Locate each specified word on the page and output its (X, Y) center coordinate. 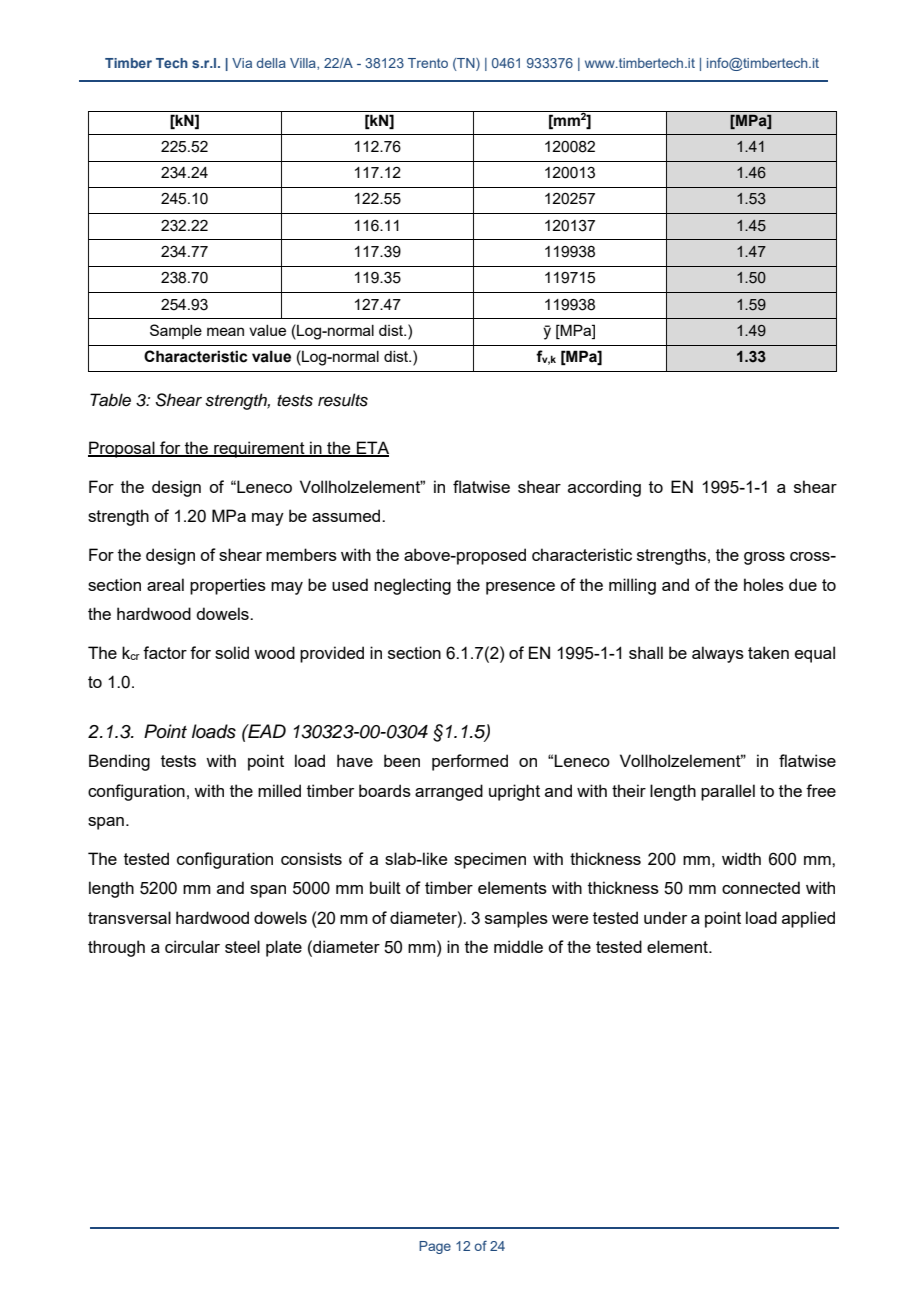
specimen (490, 860)
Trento (428, 63)
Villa (304, 64)
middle (518, 946)
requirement (259, 449)
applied (808, 919)
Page (435, 1247)
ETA (372, 448)
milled (279, 790)
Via (242, 63)
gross (764, 558)
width (741, 858)
